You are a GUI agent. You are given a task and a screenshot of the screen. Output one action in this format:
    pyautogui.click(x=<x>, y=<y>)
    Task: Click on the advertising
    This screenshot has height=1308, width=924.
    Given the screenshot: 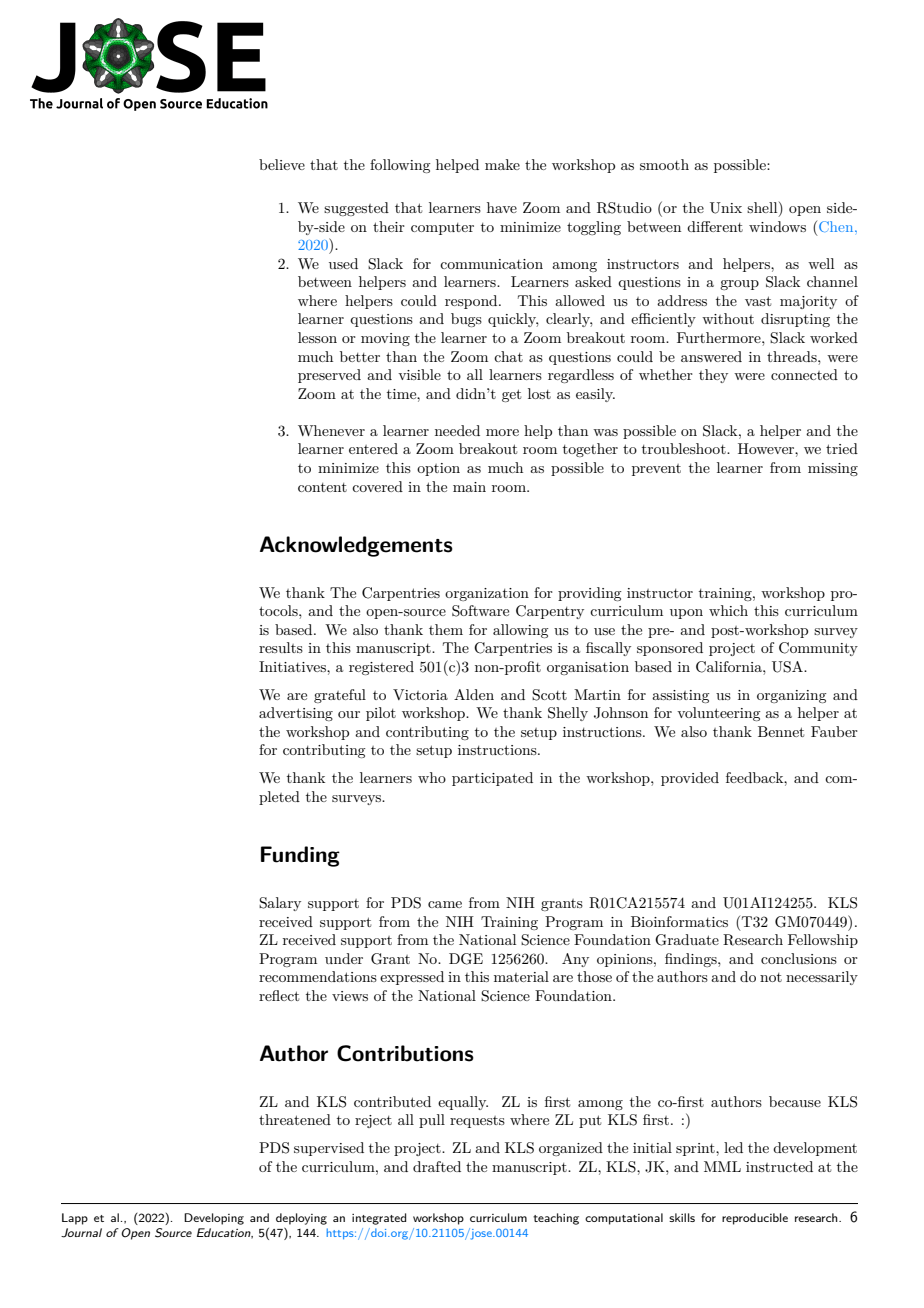 What is the action you would take?
    pyautogui.click(x=296, y=714)
